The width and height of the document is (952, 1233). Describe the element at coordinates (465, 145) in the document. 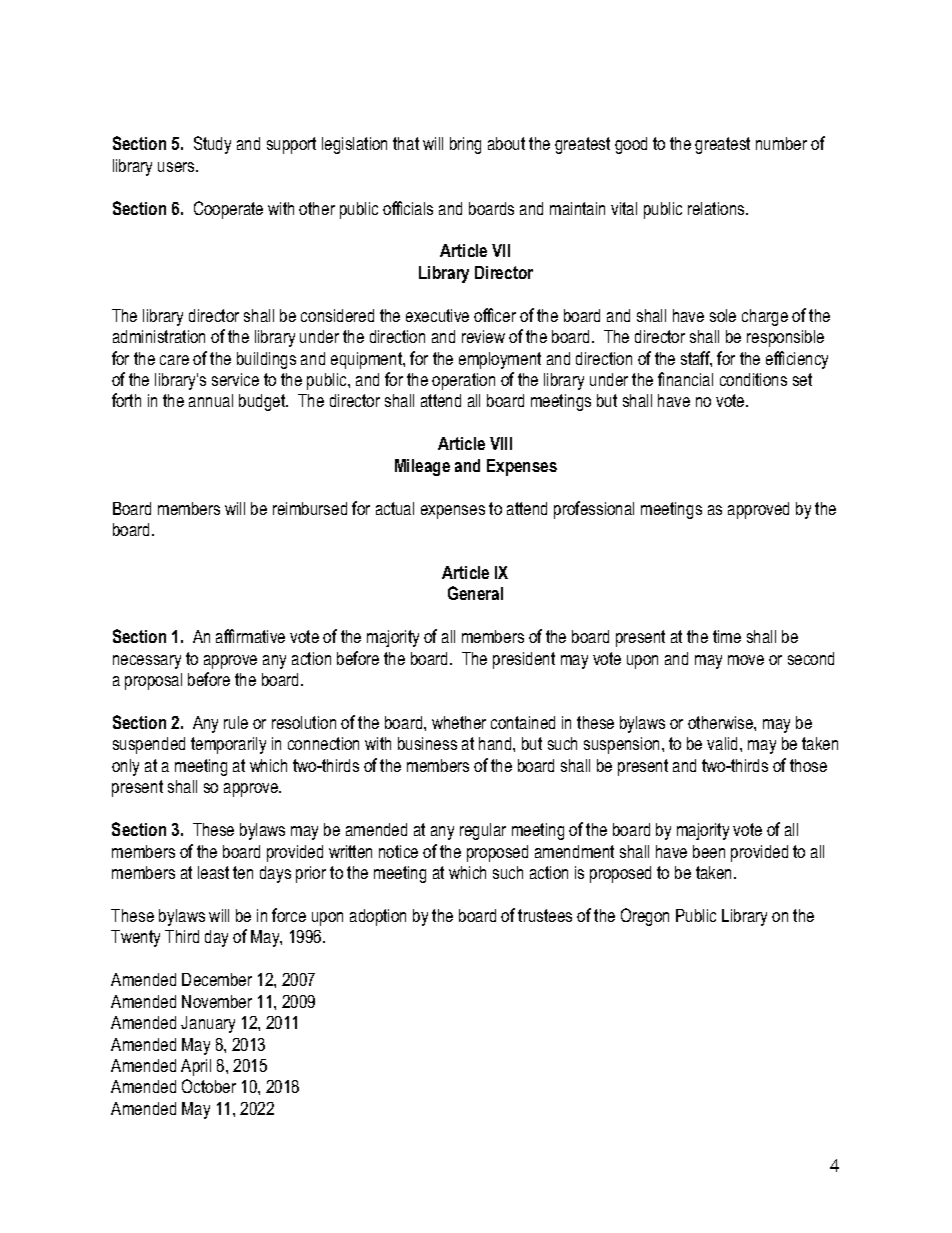

I see `bring` at that location.
